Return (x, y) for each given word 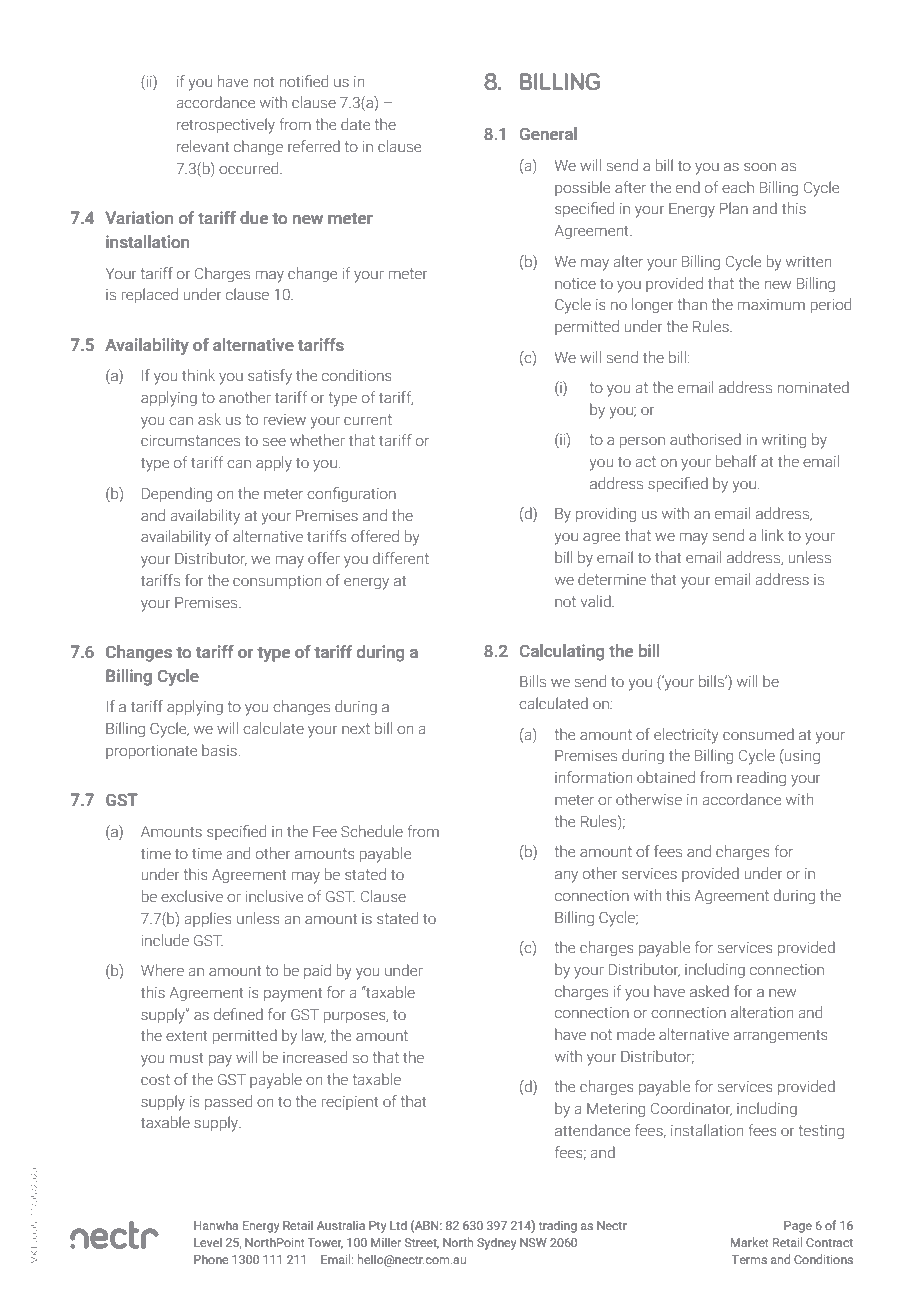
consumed (758, 734)
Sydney (496, 1243)
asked (709, 991)
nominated (813, 387)
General (548, 134)
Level (208, 1242)
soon (760, 167)
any (566, 877)
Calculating (561, 652)
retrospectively (226, 126)
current (368, 419)
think (198, 375)
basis (219, 750)
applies (208, 919)
